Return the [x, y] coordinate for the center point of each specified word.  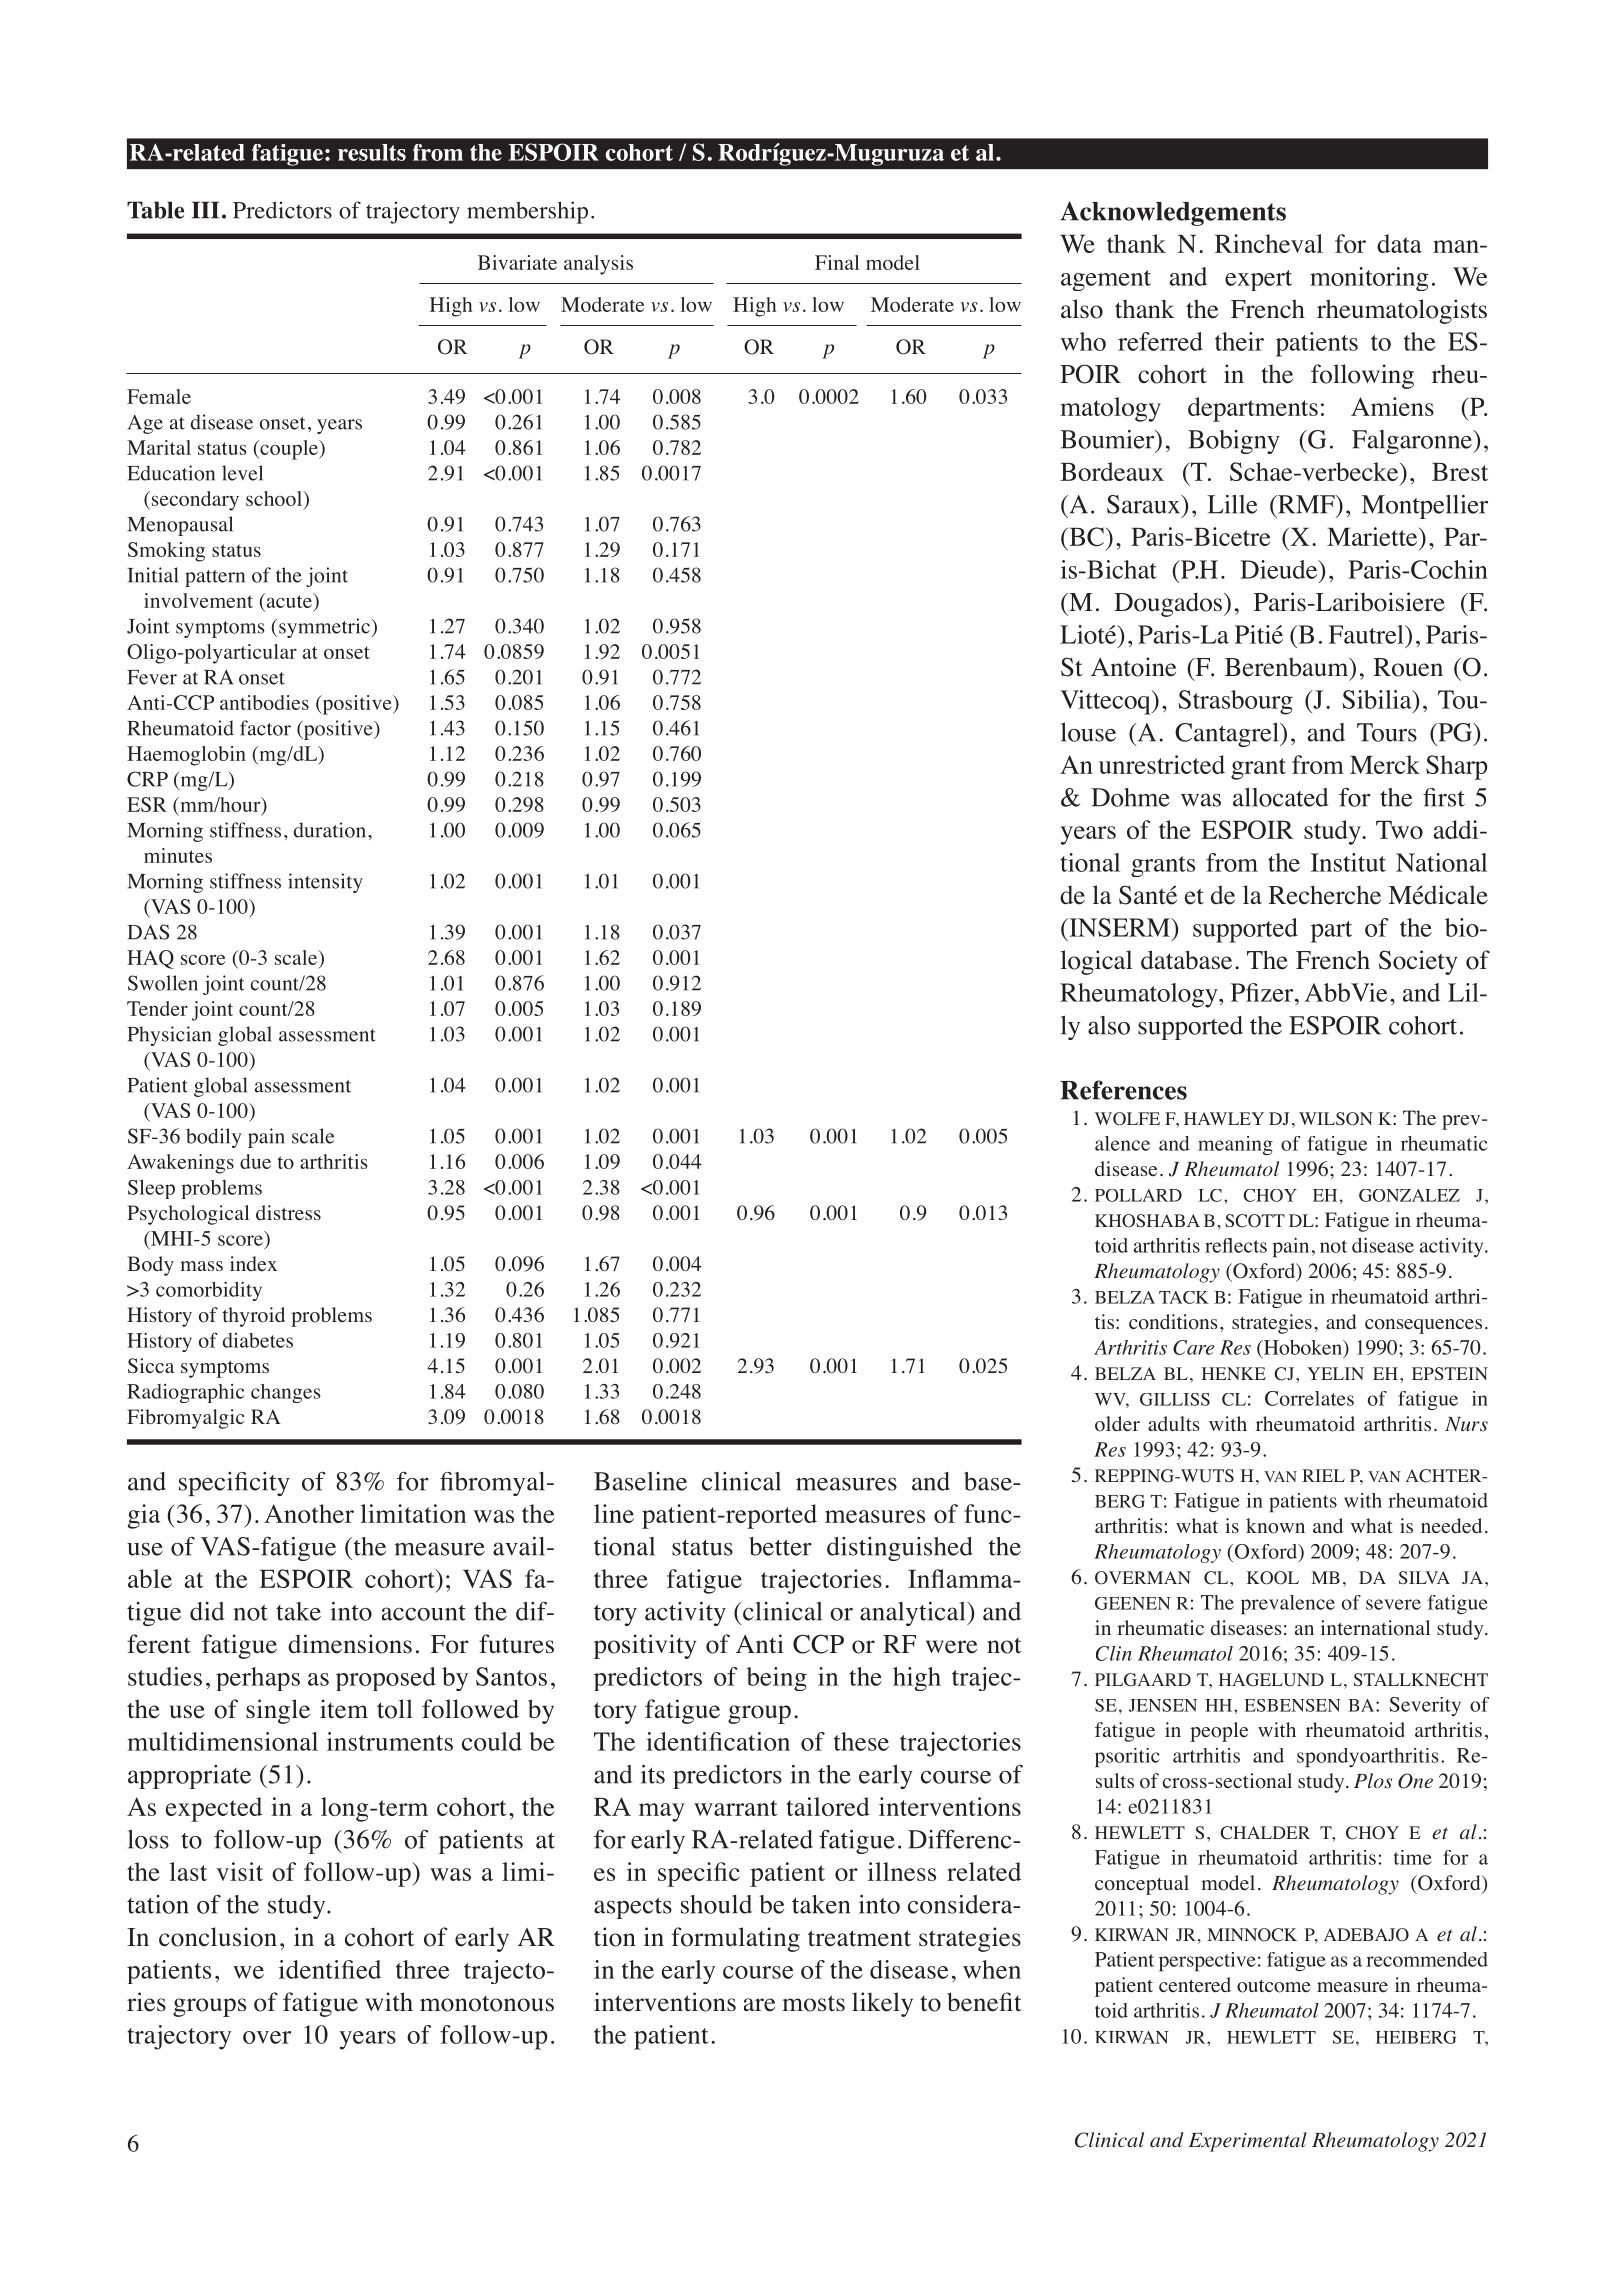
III [205, 210]
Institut [1348, 862]
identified [330, 1969]
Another [309, 1513]
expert [1258, 280]
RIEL [1324, 1475]
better [780, 1546]
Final [837, 262]
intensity [325, 883]
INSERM [1119, 927]
